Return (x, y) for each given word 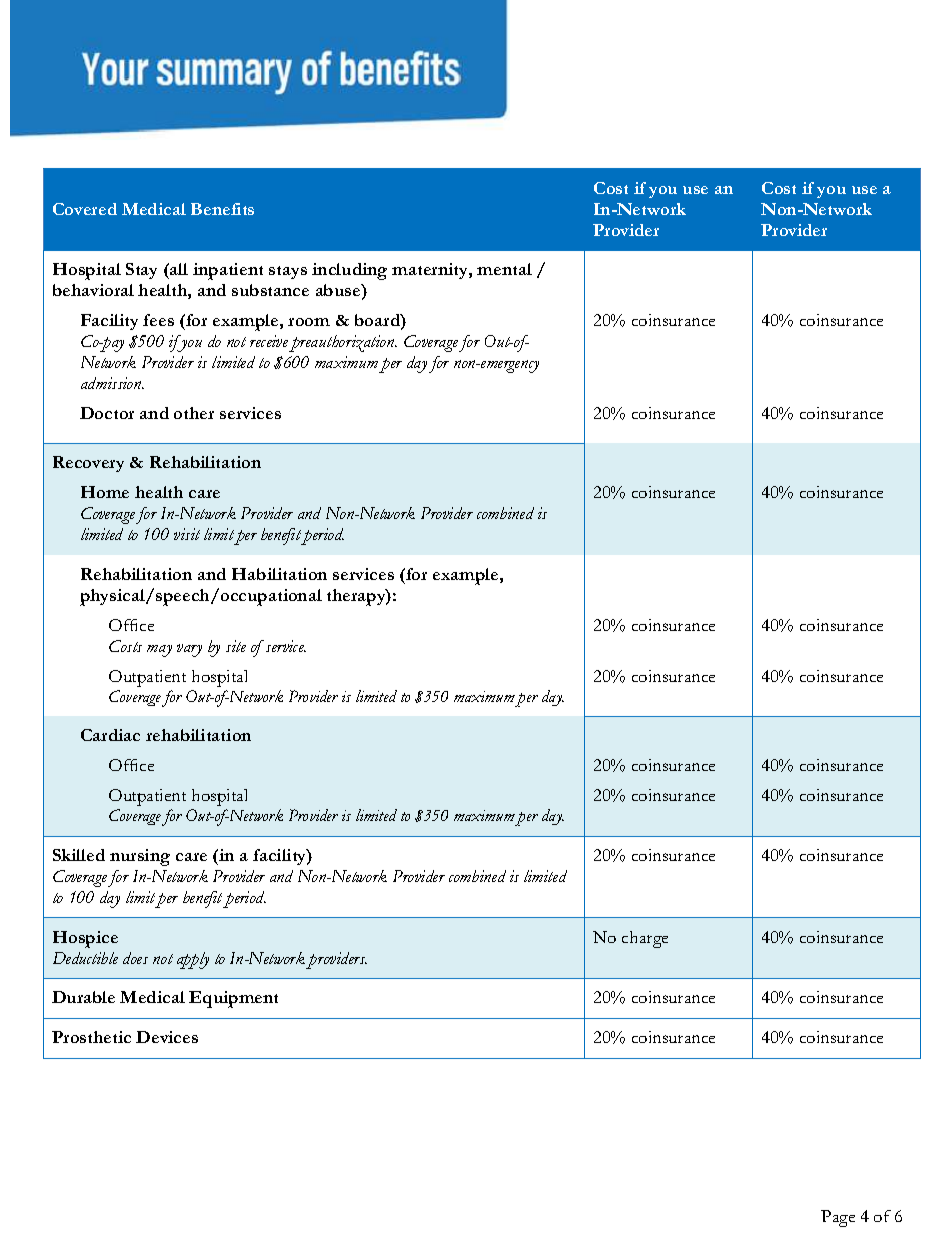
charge (645, 939)
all (178, 269)
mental (504, 269)
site (236, 646)
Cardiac (110, 735)
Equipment (233, 999)
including (349, 271)
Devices (167, 1037)
